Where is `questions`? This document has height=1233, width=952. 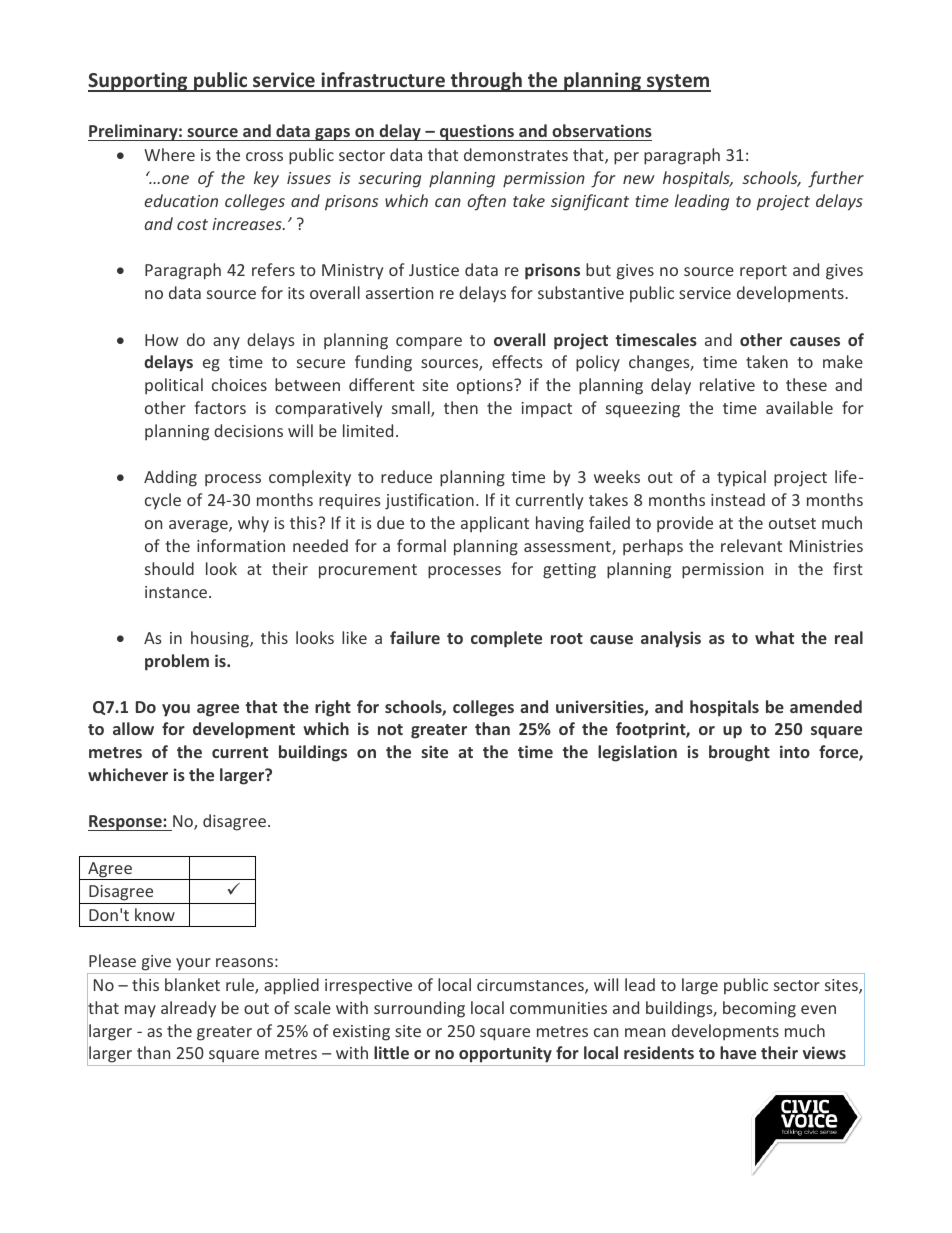 questions is located at coordinates (477, 132).
